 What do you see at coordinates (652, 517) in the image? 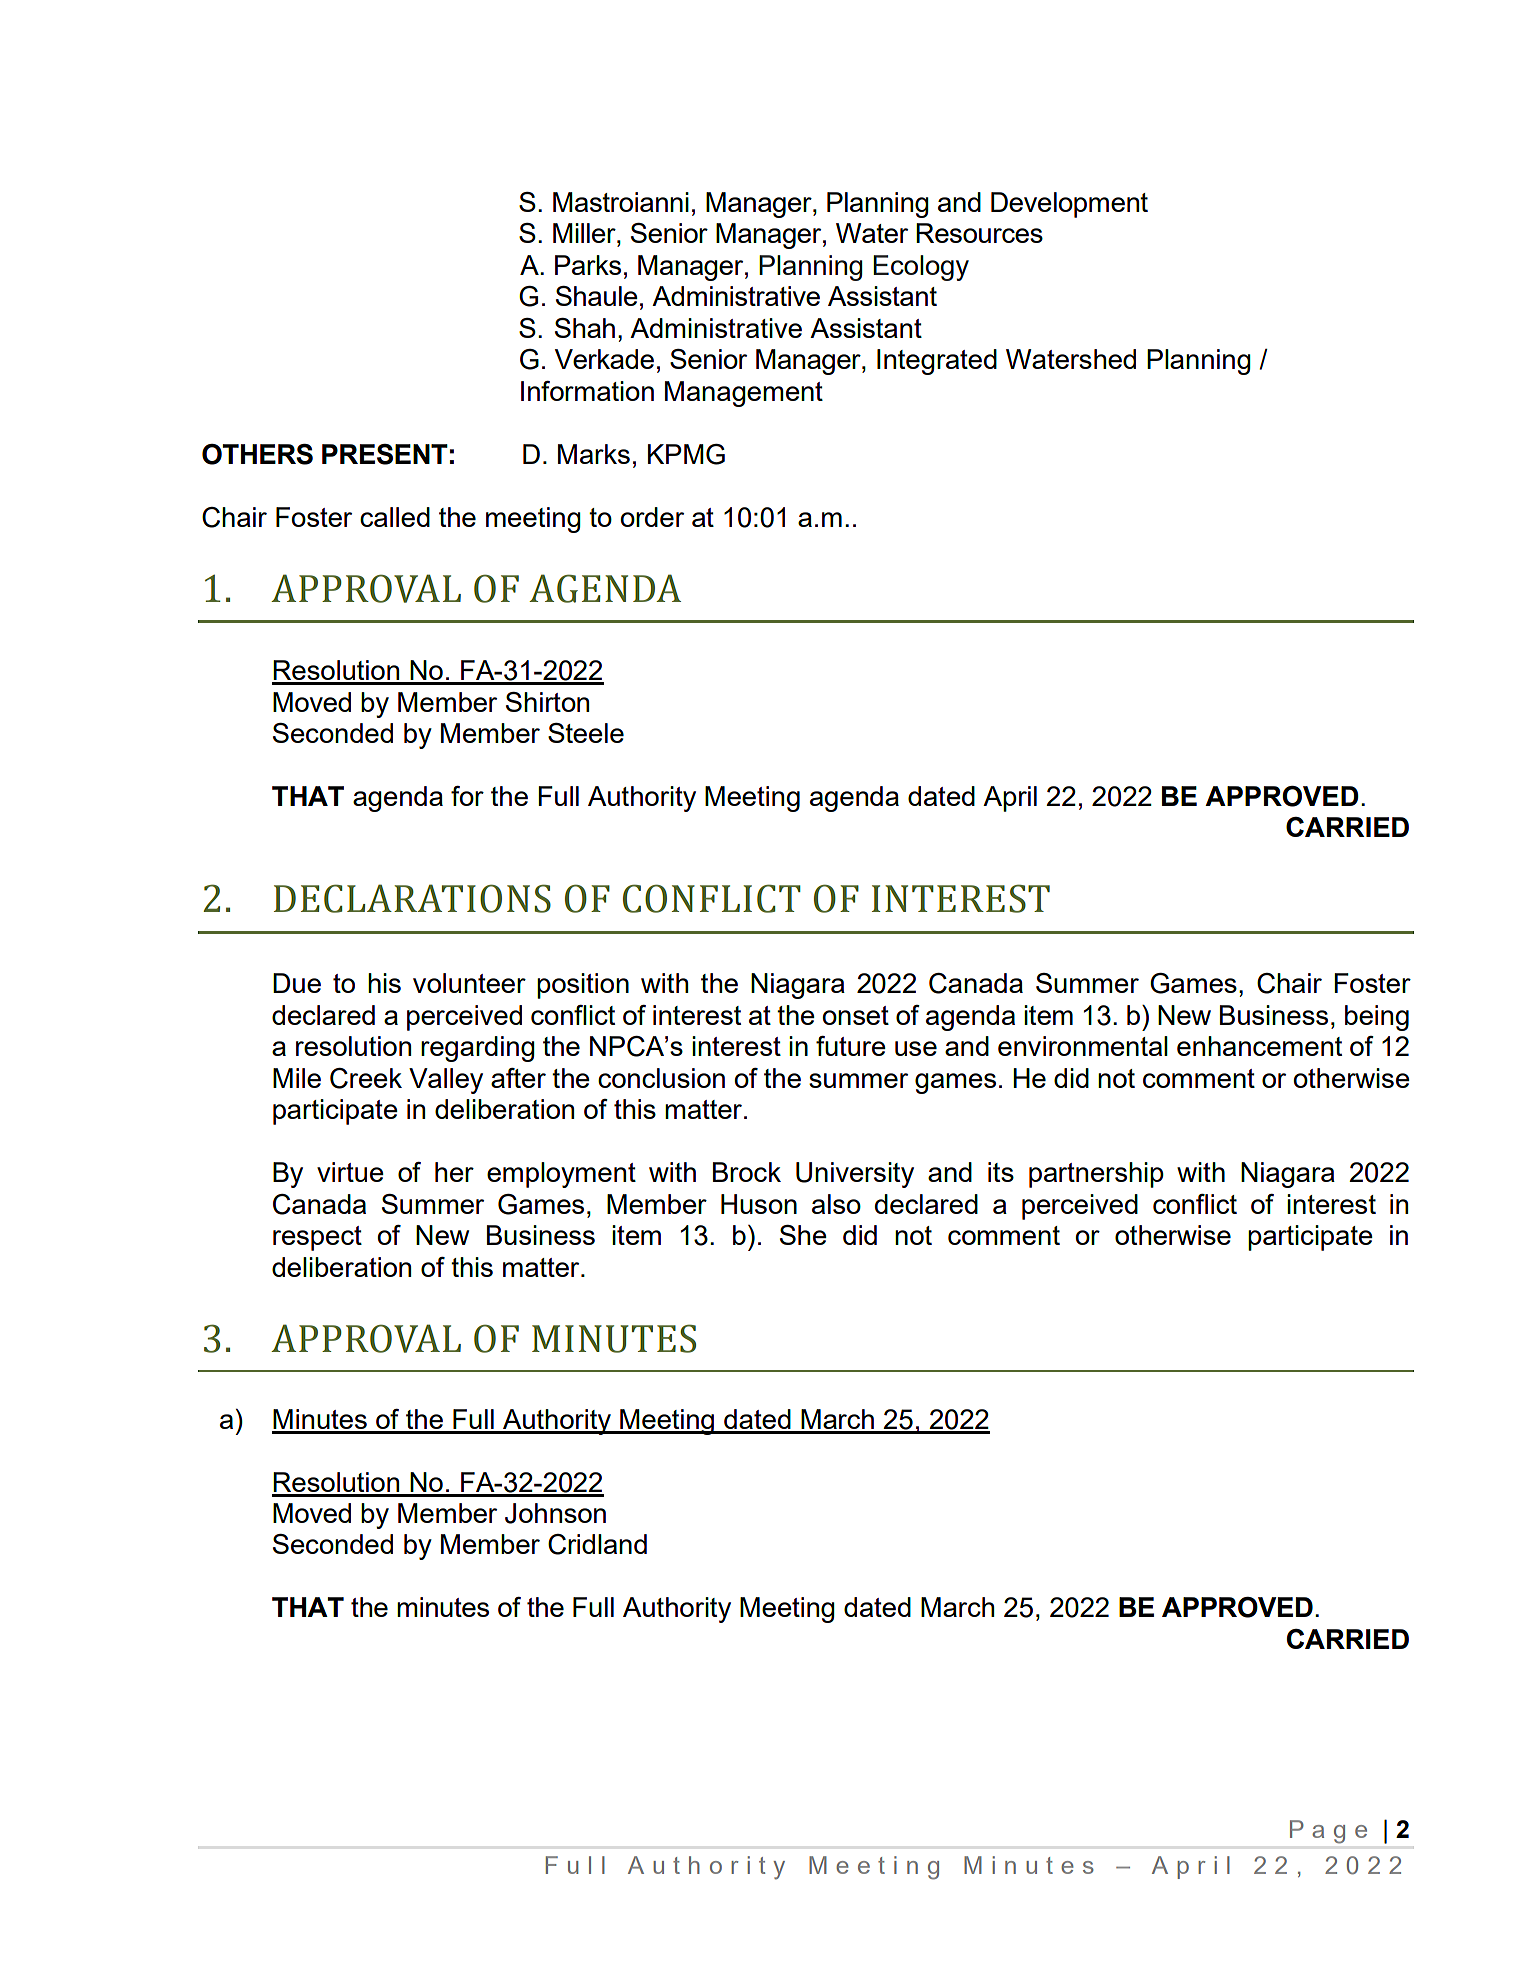
I see `order` at bounding box center [652, 517].
